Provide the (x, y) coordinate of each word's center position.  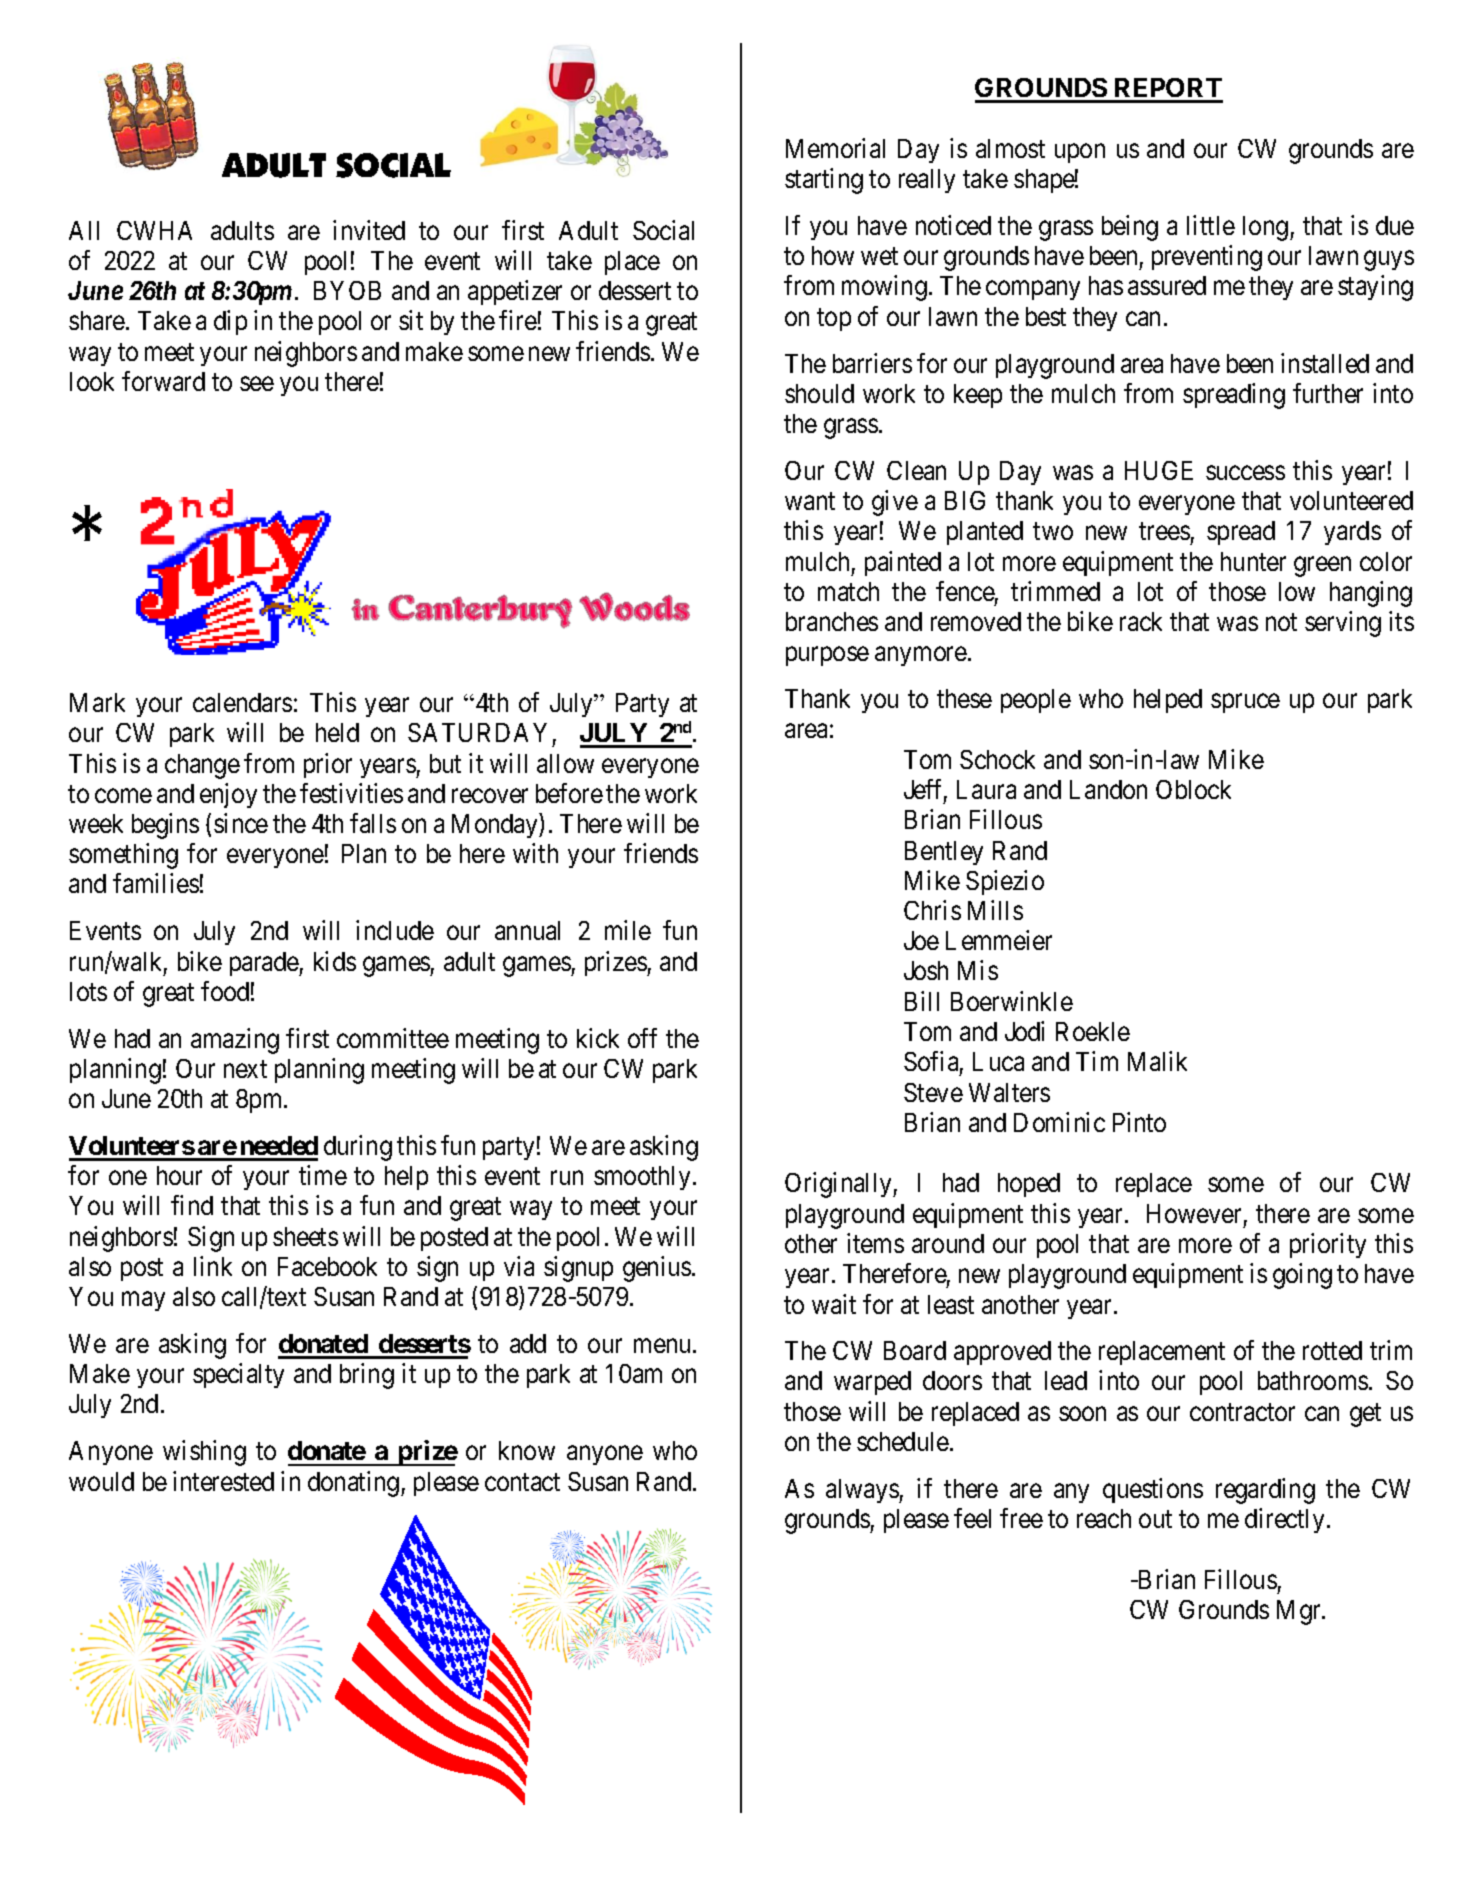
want (810, 501)
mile (628, 930)
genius (658, 1269)
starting (824, 181)
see (257, 384)
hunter (1253, 561)
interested (223, 1481)
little (1211, 225)
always (863, 1491)
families (156, 883)
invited (369, 230)
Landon (1108, 789)
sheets (305, 1236)
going (1302, 1276)
